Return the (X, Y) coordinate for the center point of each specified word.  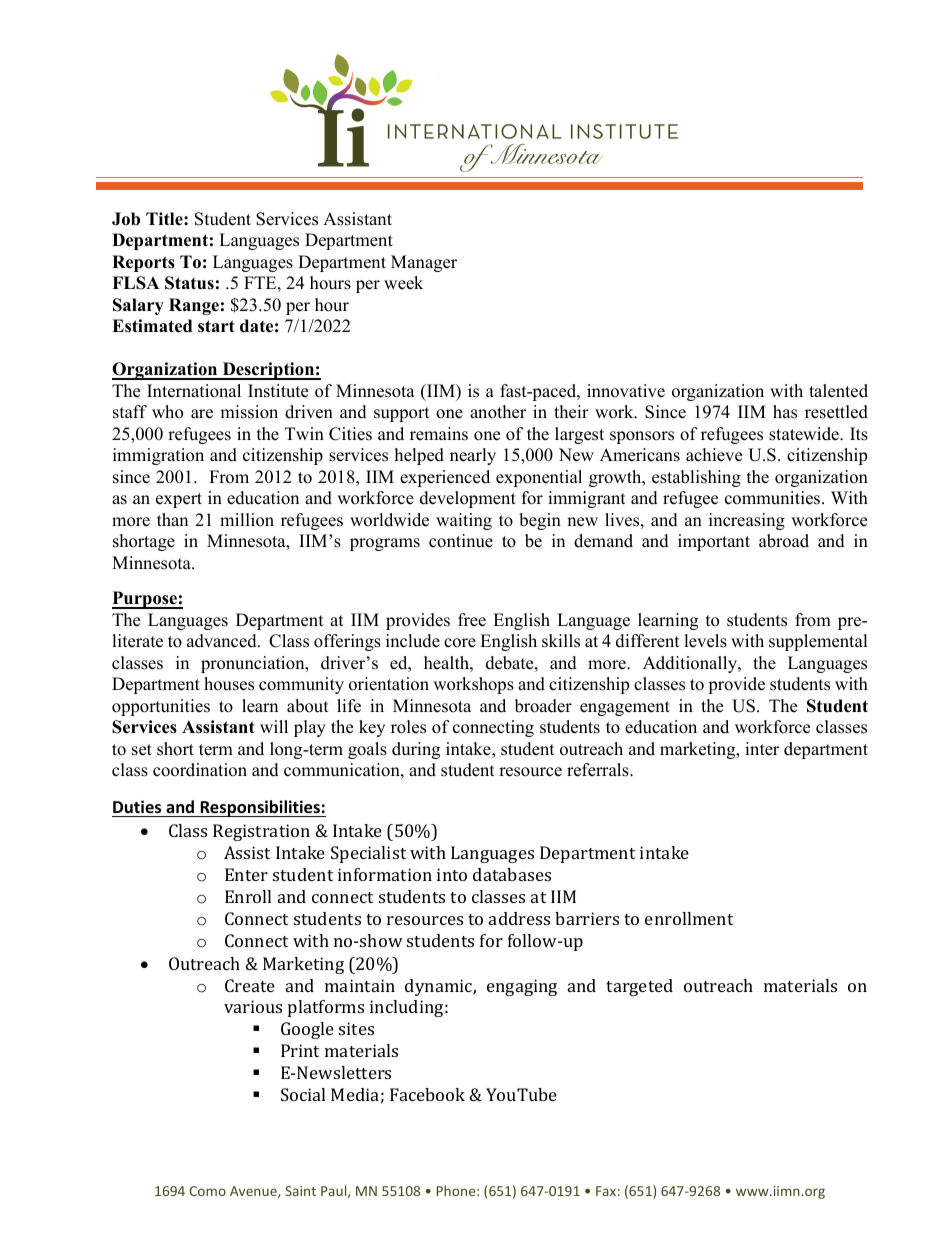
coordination (200, 770)
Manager (424, 263)
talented (838, 391)
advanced (223, 641)
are (202, 414)
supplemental (818, 642)
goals (367, 750)
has (785, 412)
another (498, 412)
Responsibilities (260, 808)
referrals (599, 770)
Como (207, 1191)
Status (189, 283)
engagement (625, 708)
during (416, 750)
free (472, 620)
